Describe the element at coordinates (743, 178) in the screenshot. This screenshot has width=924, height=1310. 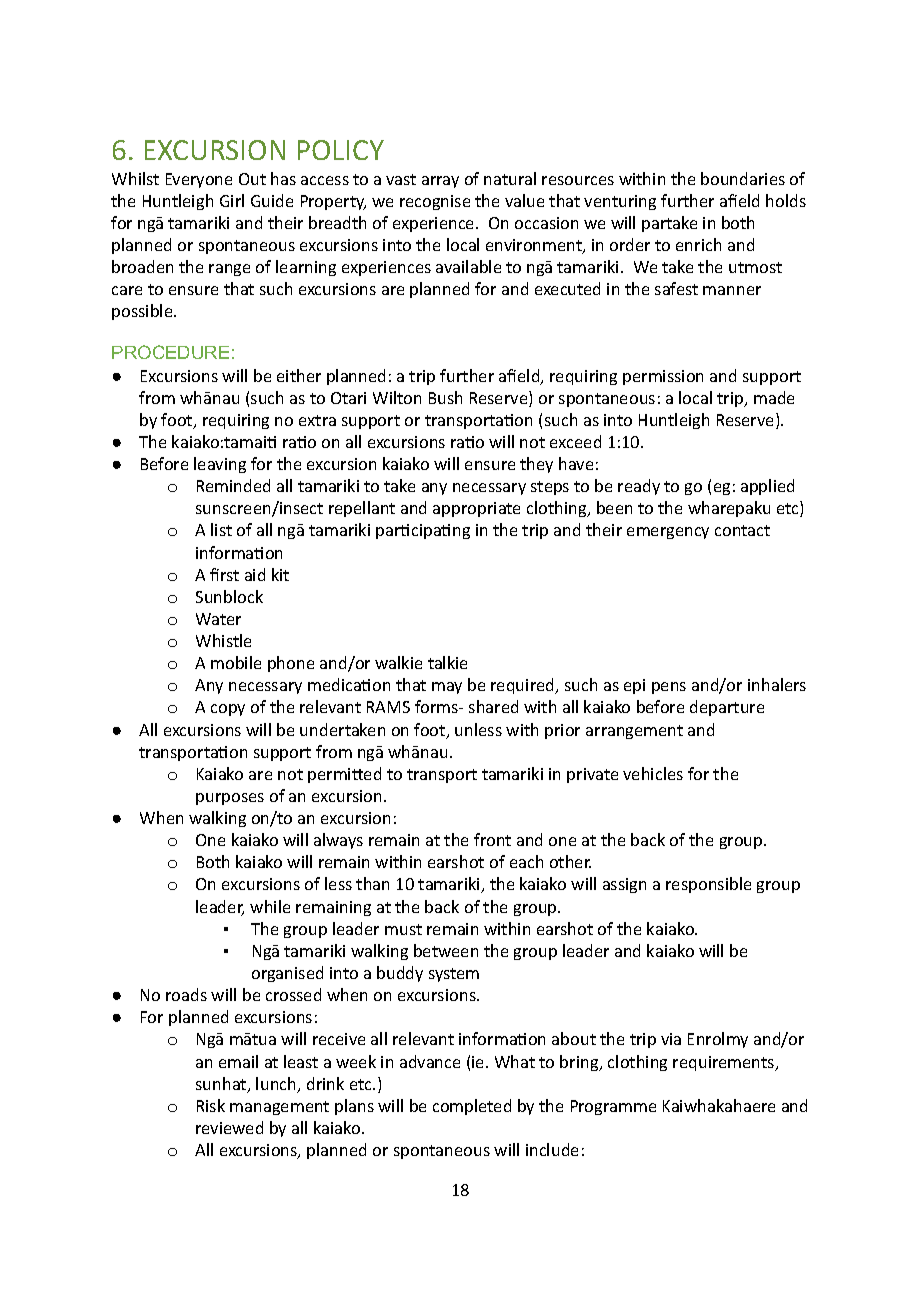
I see `boundaries` at that location.
